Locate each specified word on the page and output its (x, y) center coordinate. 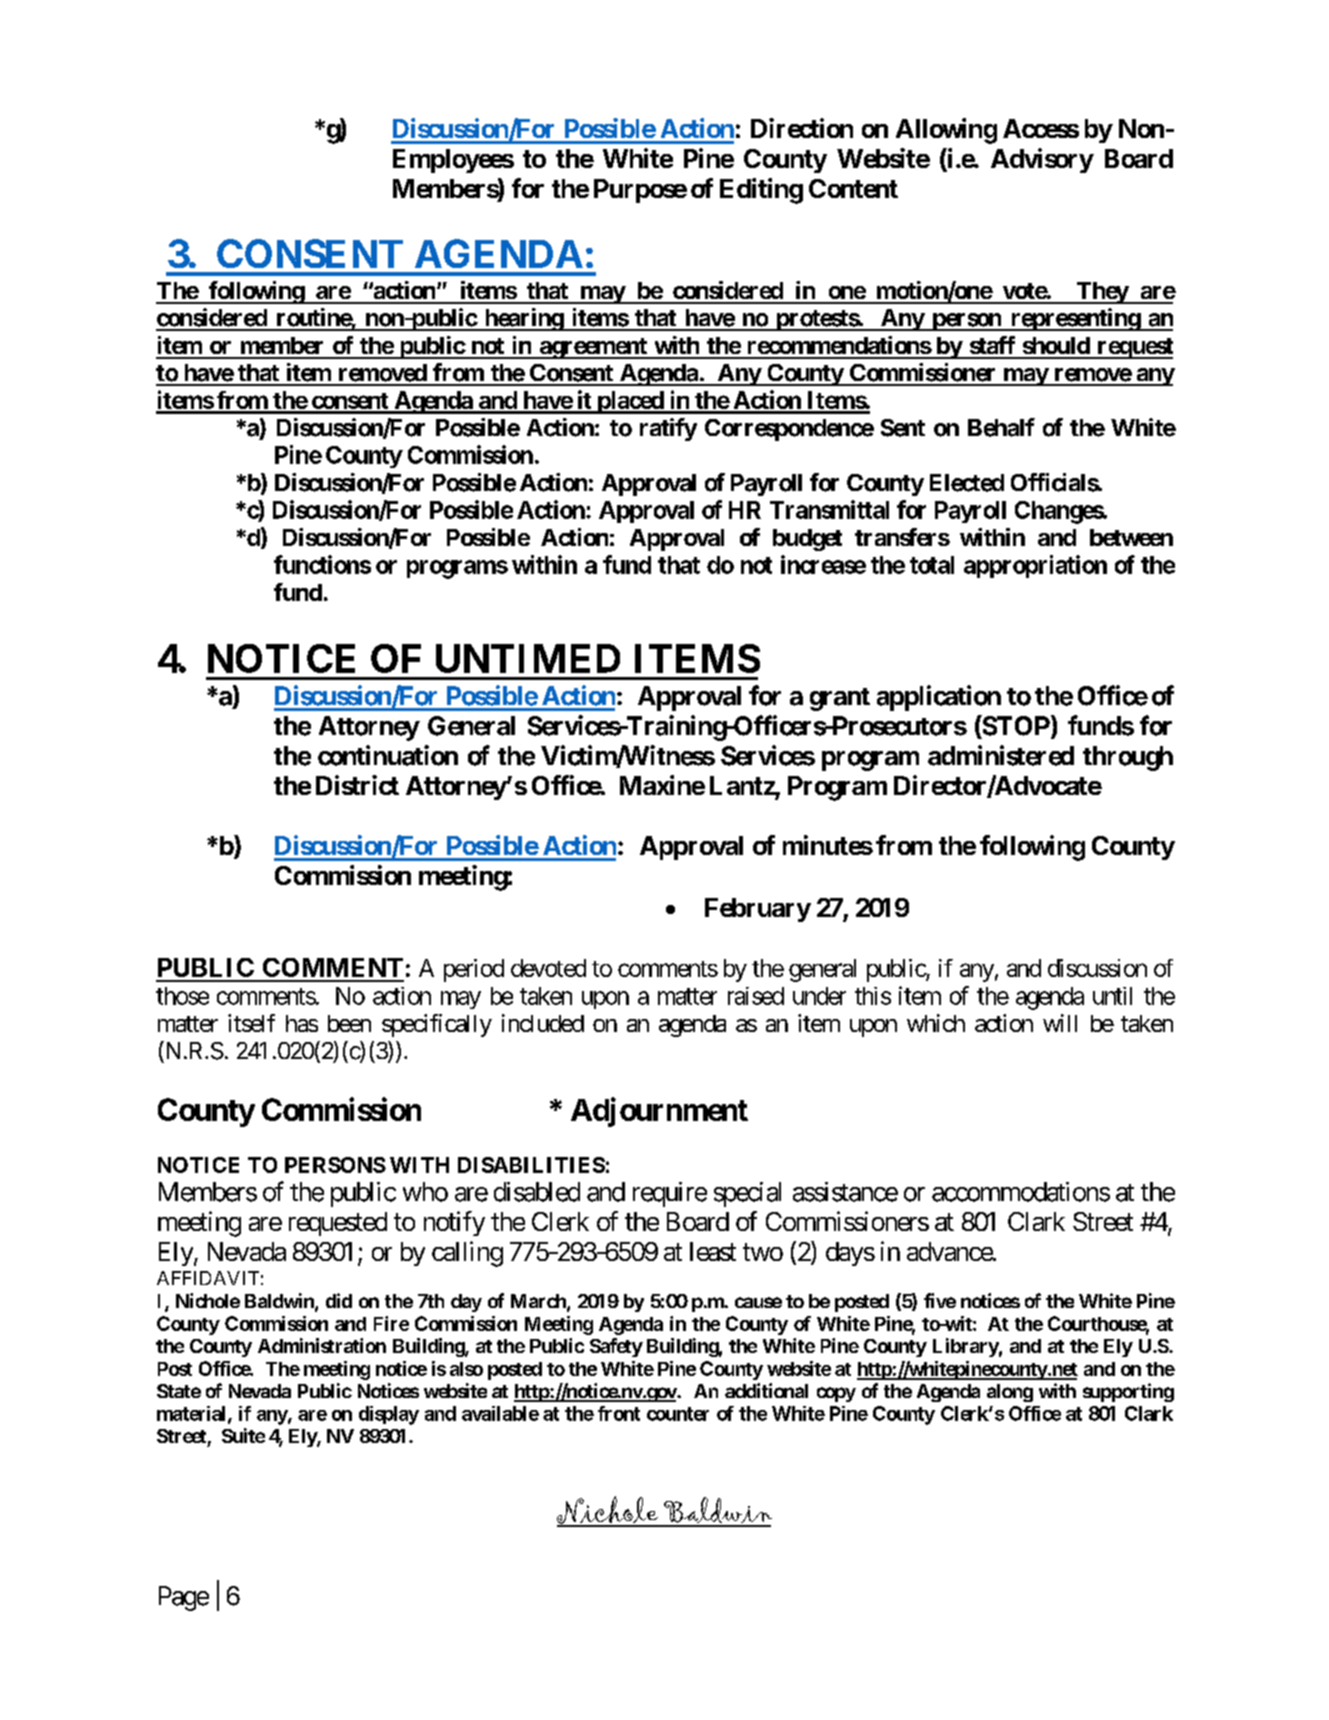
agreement (593, 348)
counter (678, 1414)
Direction (802, 128)
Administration (322, 1345)
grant (840, 699)
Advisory (1042, 160)
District (357, 785)
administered (1001, 755)
